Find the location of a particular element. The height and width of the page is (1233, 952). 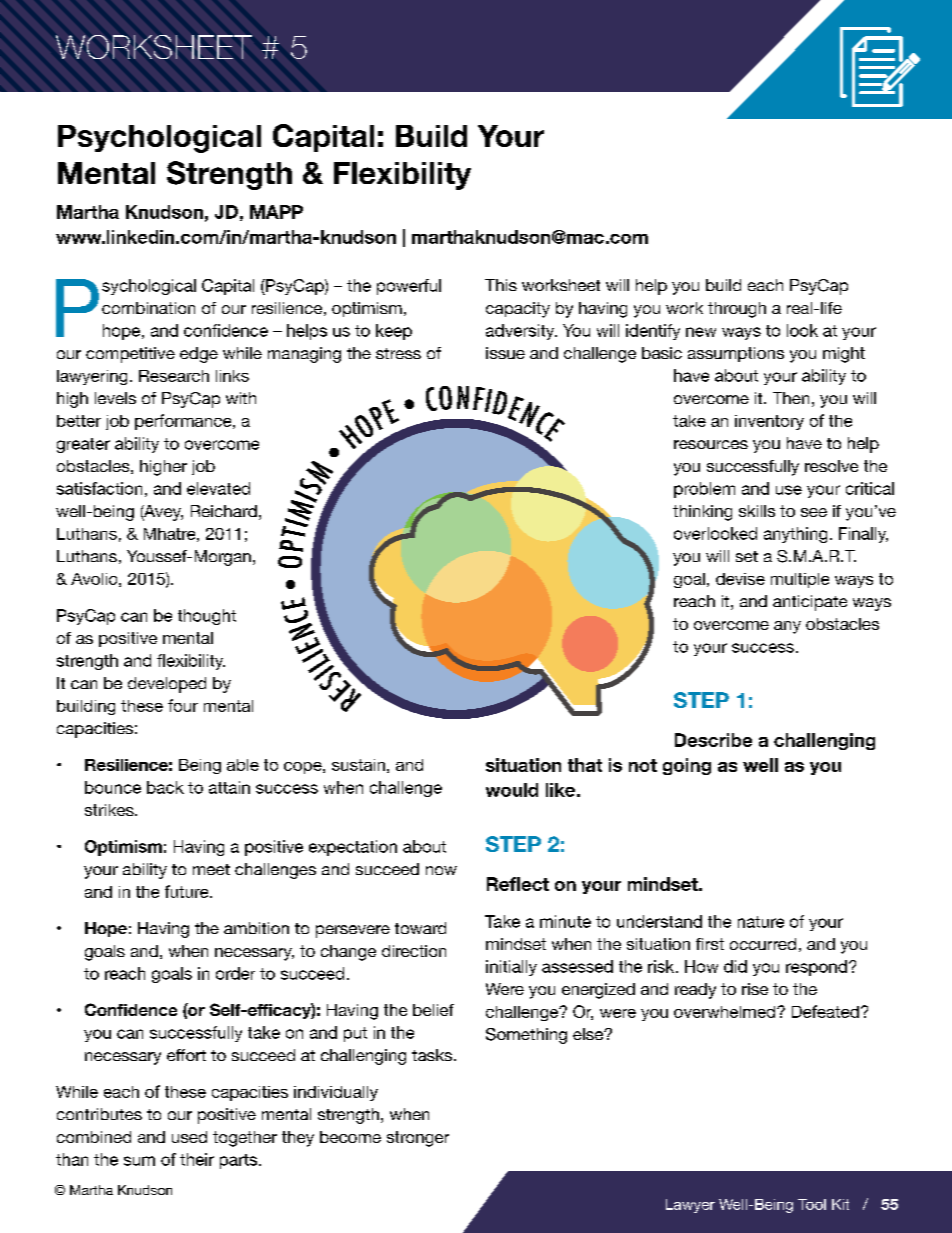

now is located at coordinates (441, 870).
